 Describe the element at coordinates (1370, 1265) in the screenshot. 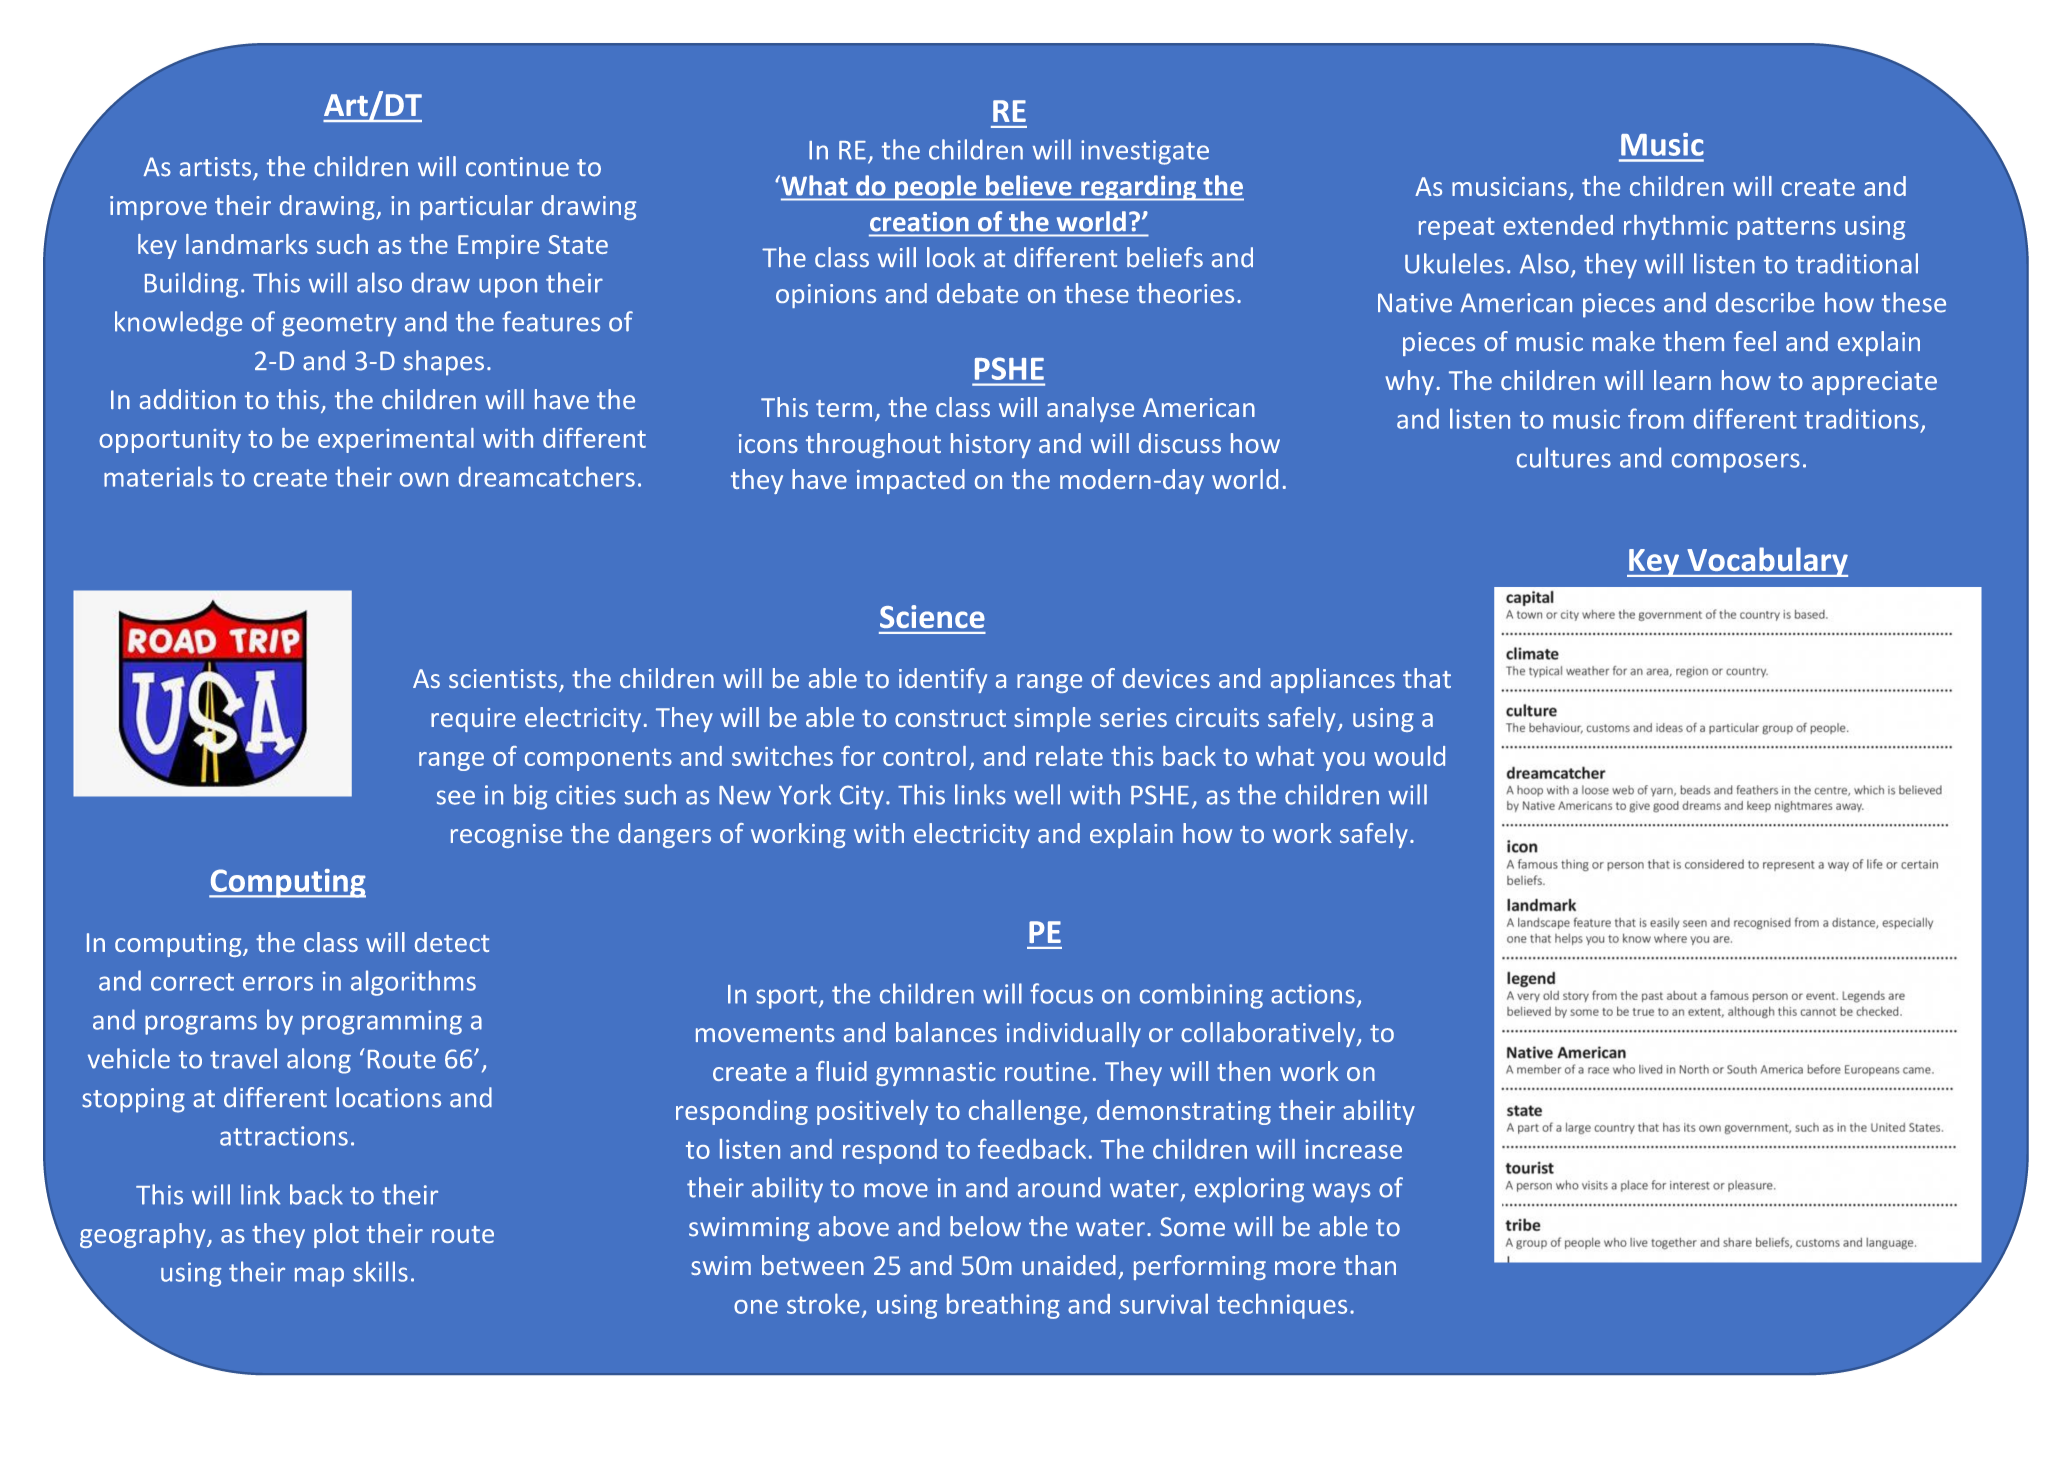

I see `than` at that location.
